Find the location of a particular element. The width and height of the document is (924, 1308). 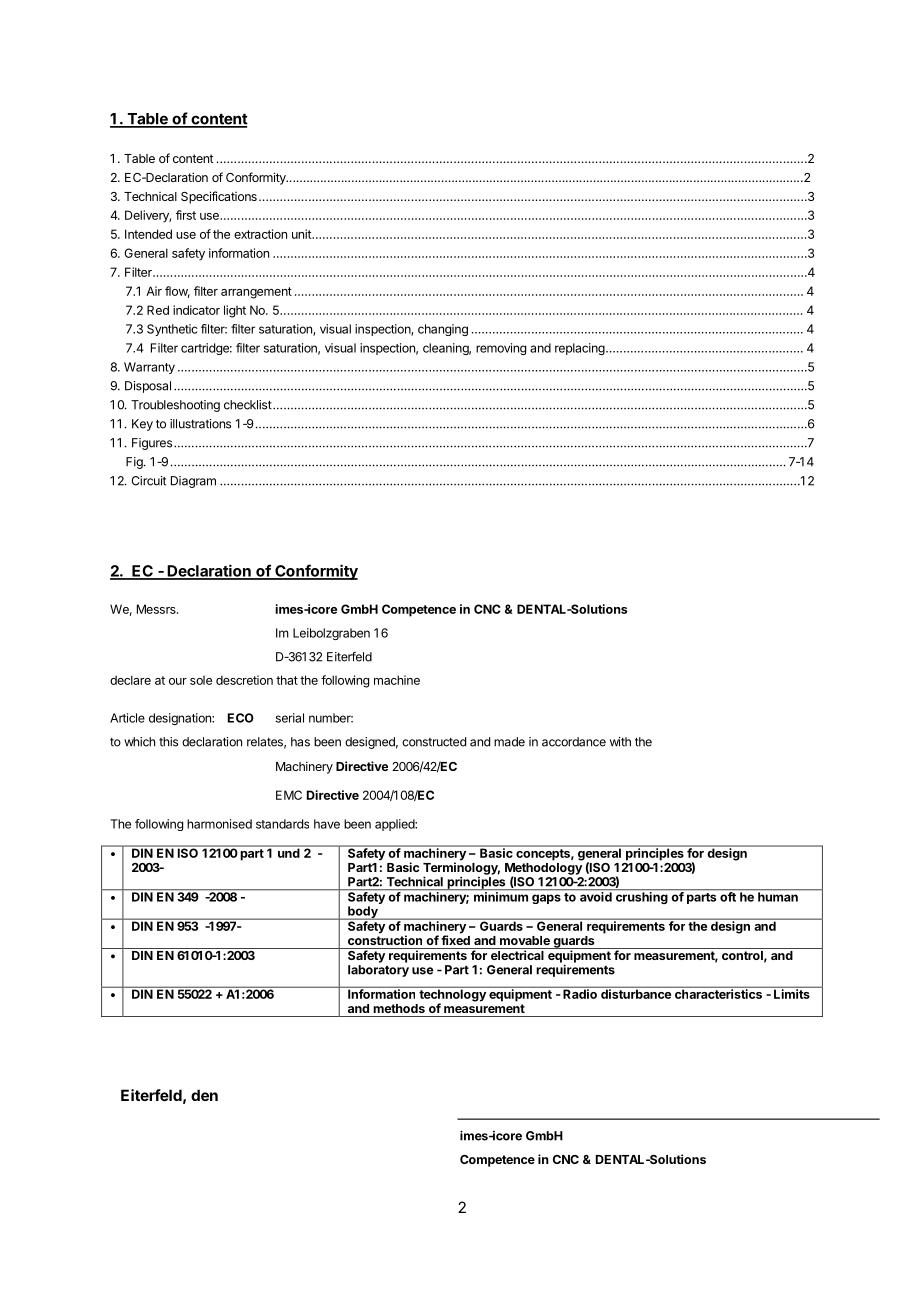

constructed is located at coordinates (434, 742).
